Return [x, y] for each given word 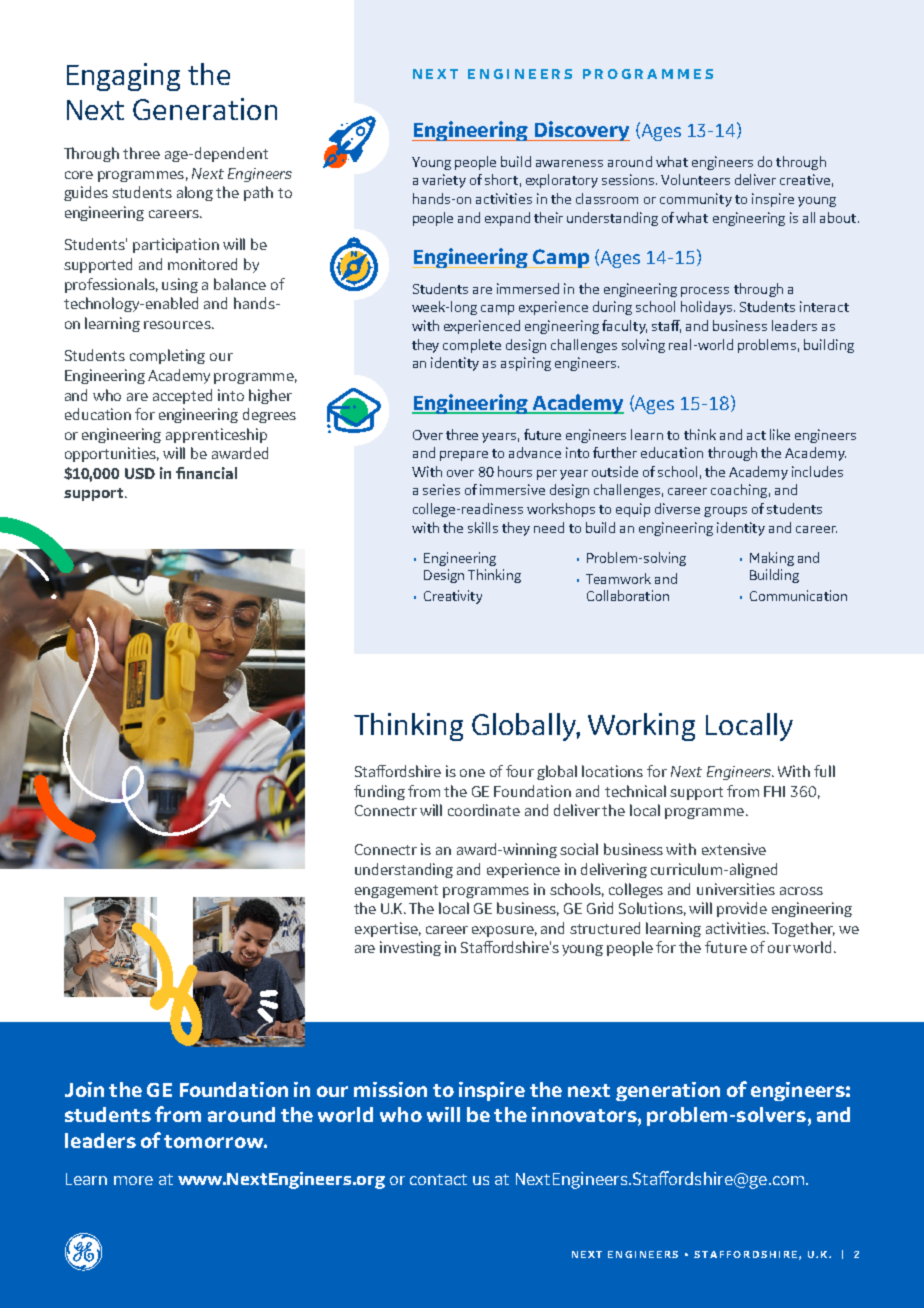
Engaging [123, 77]
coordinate [484, 810]
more [133, 1180]
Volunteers [695, 179]
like [780, 434]
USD [140, 473]
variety [444, 181]
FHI [774, 791]
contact [438, 1179]
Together [803, 929]
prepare [464, 456]
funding [379, 792]
